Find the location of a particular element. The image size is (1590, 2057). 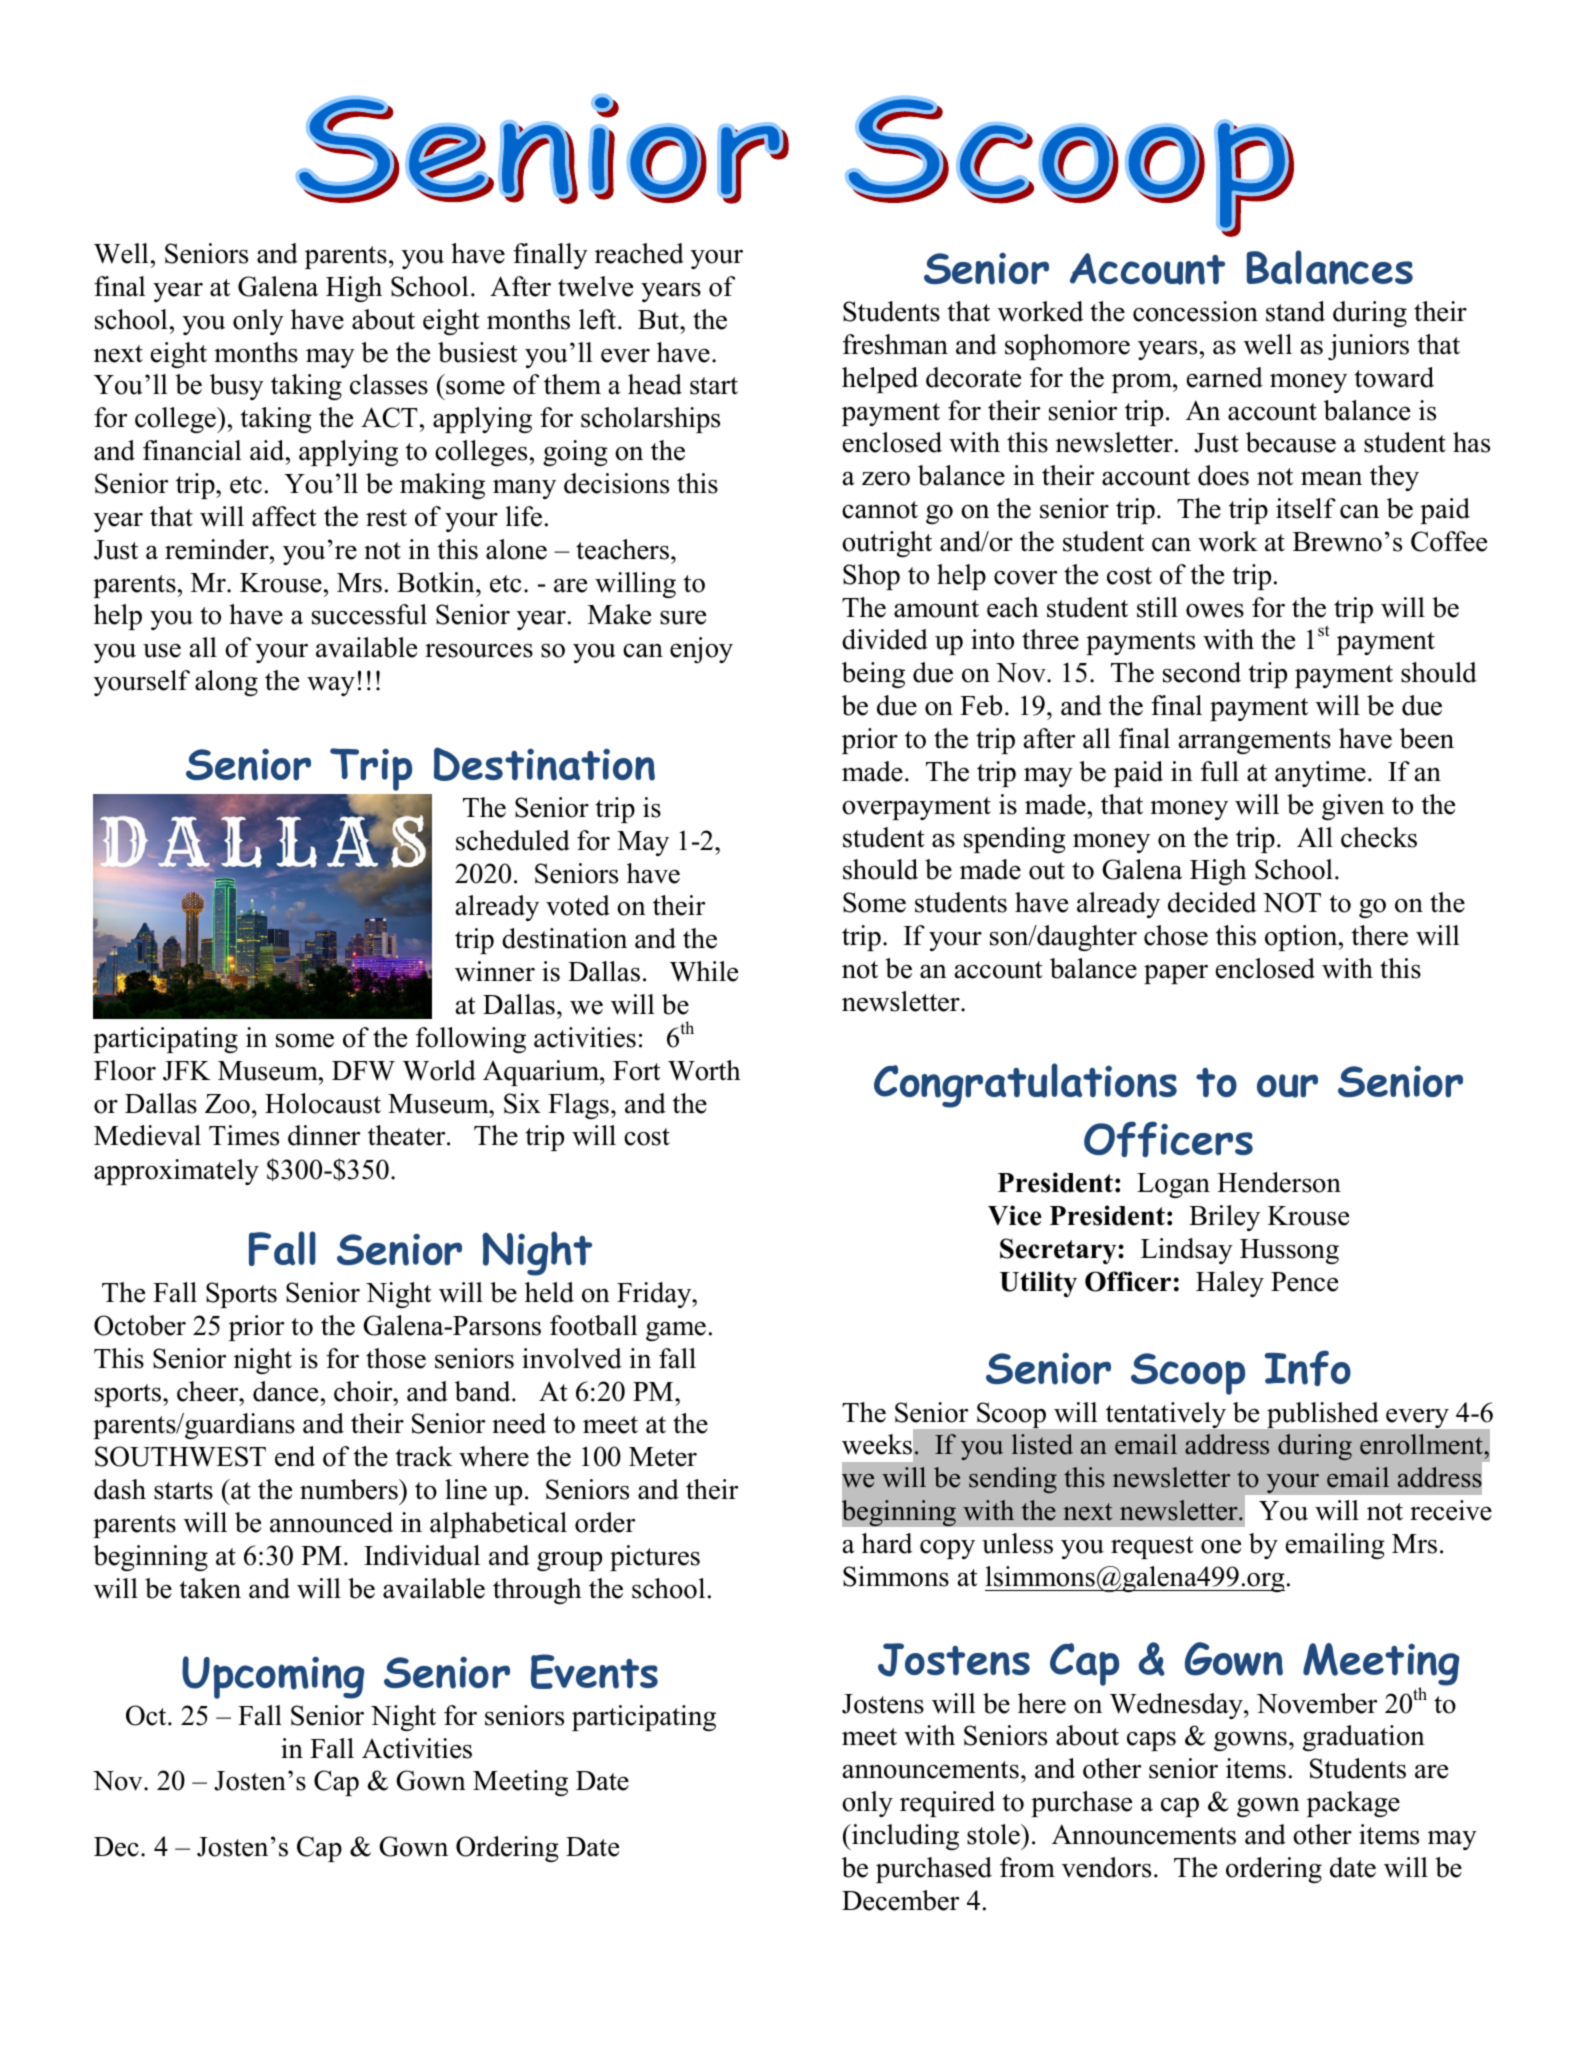

Meter is located at coordinates (663, 1457).
